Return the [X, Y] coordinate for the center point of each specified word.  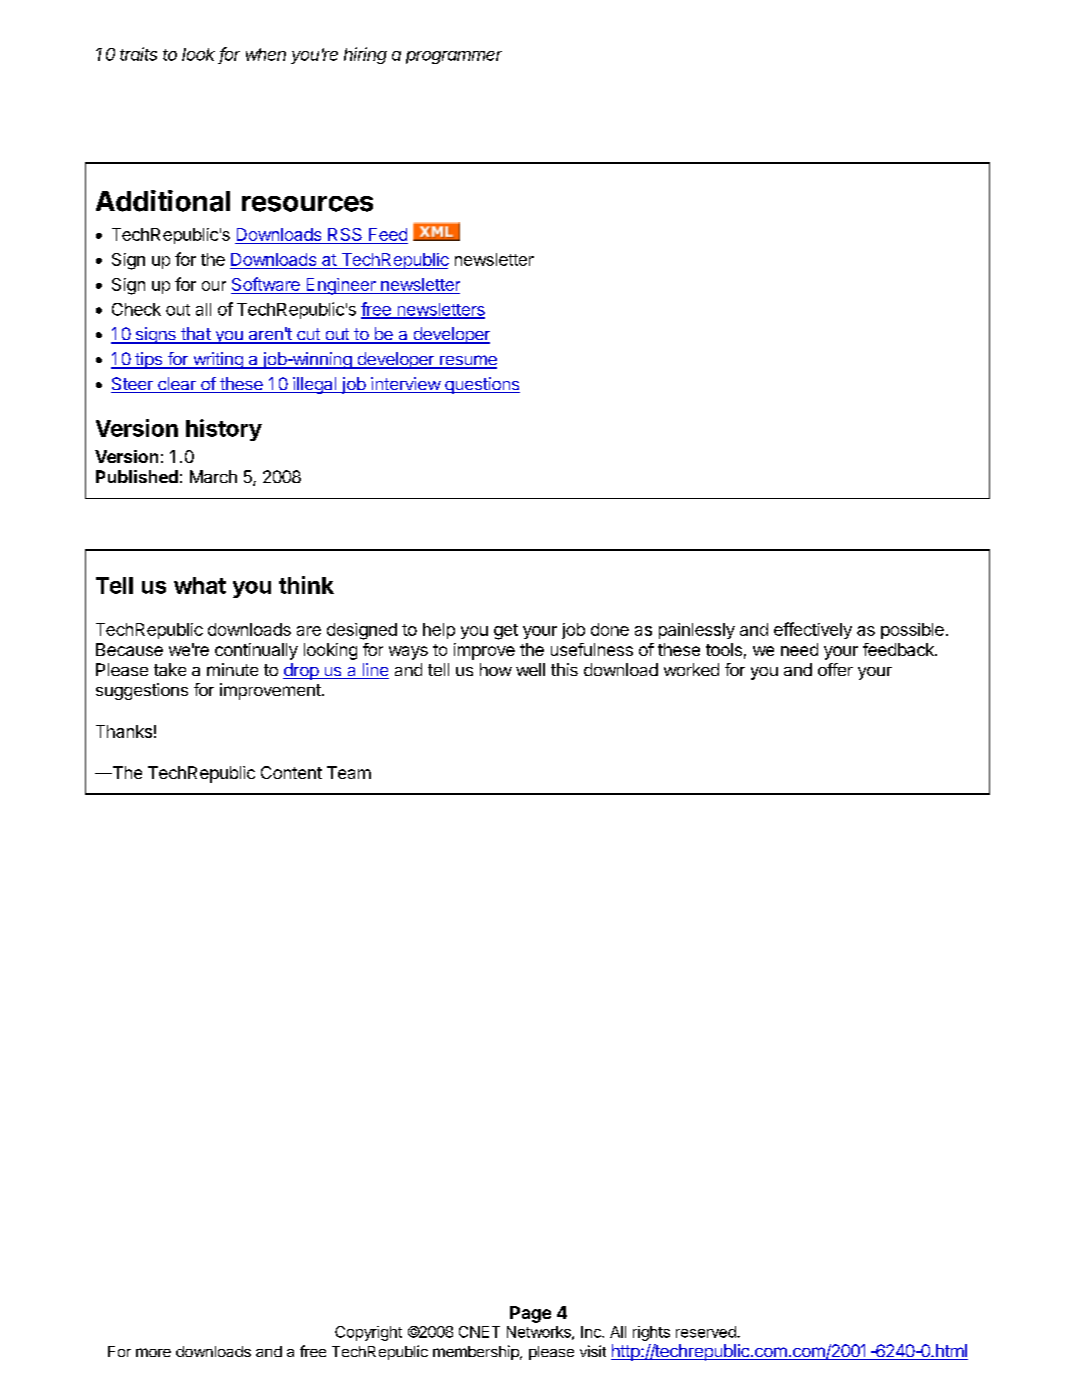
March [213, 476]
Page [530, 1314]
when [266, 54]
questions [481, 385]
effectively [813, 630]
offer [835, 669]
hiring [365, 55]
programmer [454, 57]
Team [349, 772]
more [153, 1352]
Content [291, 772]
